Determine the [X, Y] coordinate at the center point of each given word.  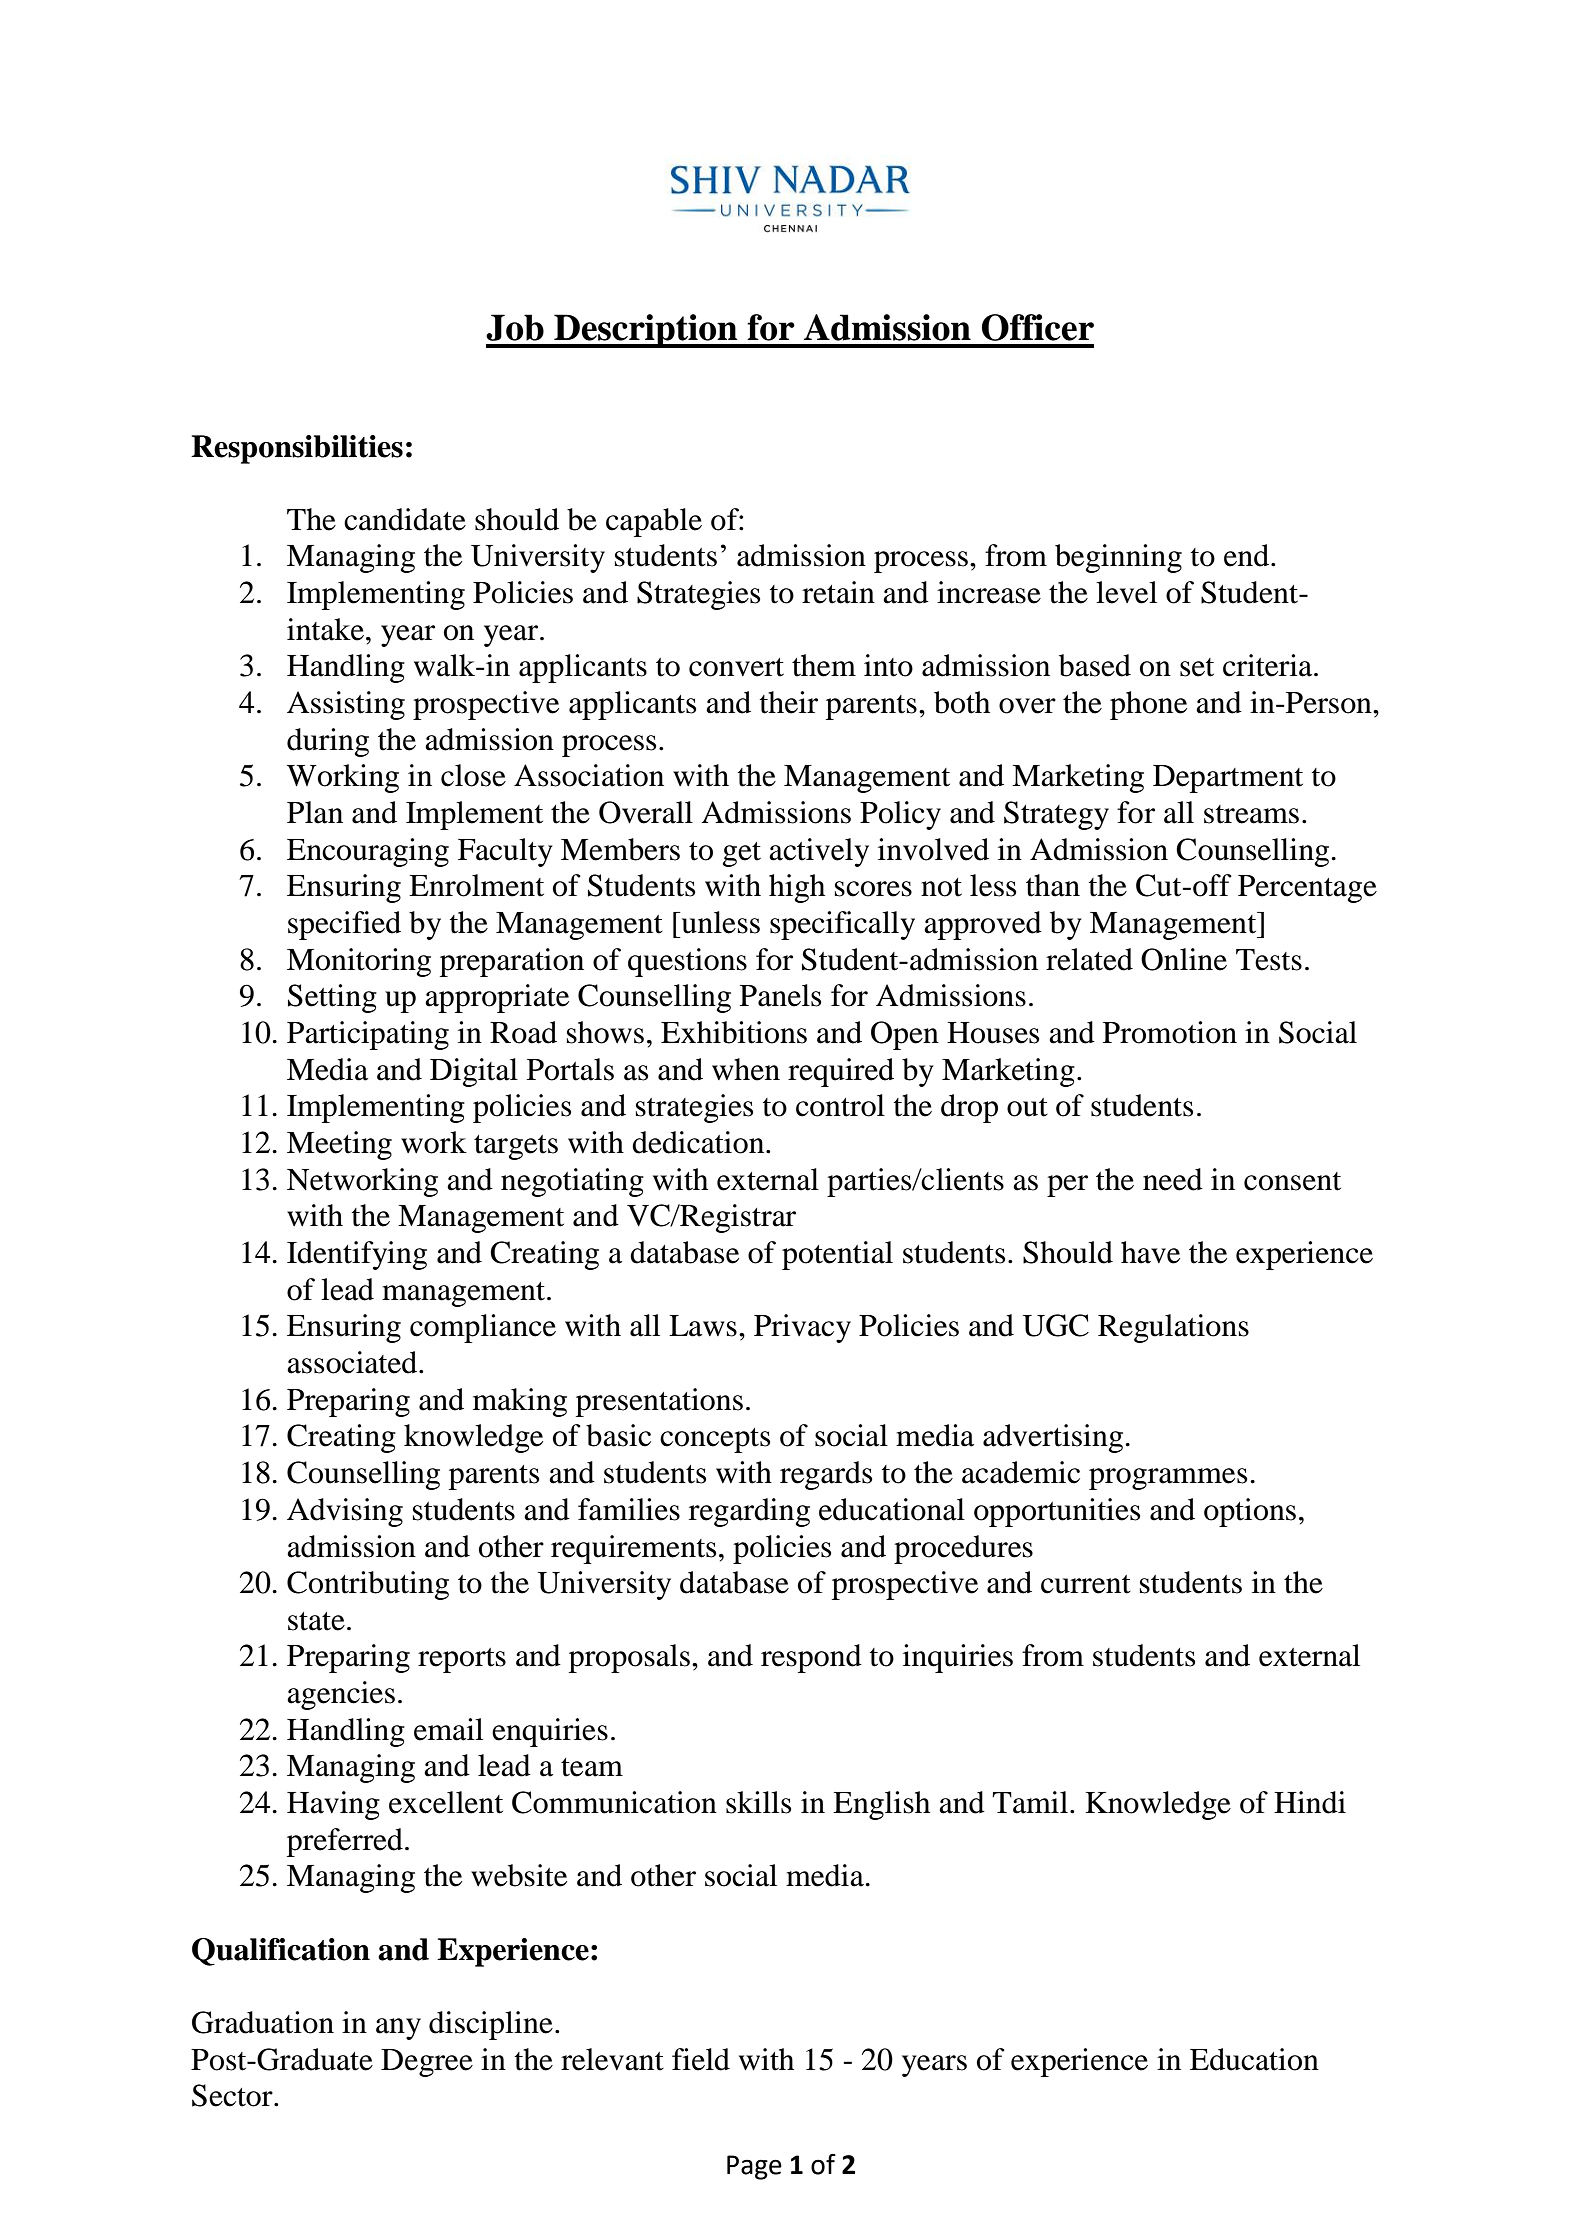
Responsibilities [297, 449]
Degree [427, 2063]
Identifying [357, 1255]
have [1150, 1252]
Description [646, 331]
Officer [1038, 327]
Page [754, 2167]
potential [837, 1255]
